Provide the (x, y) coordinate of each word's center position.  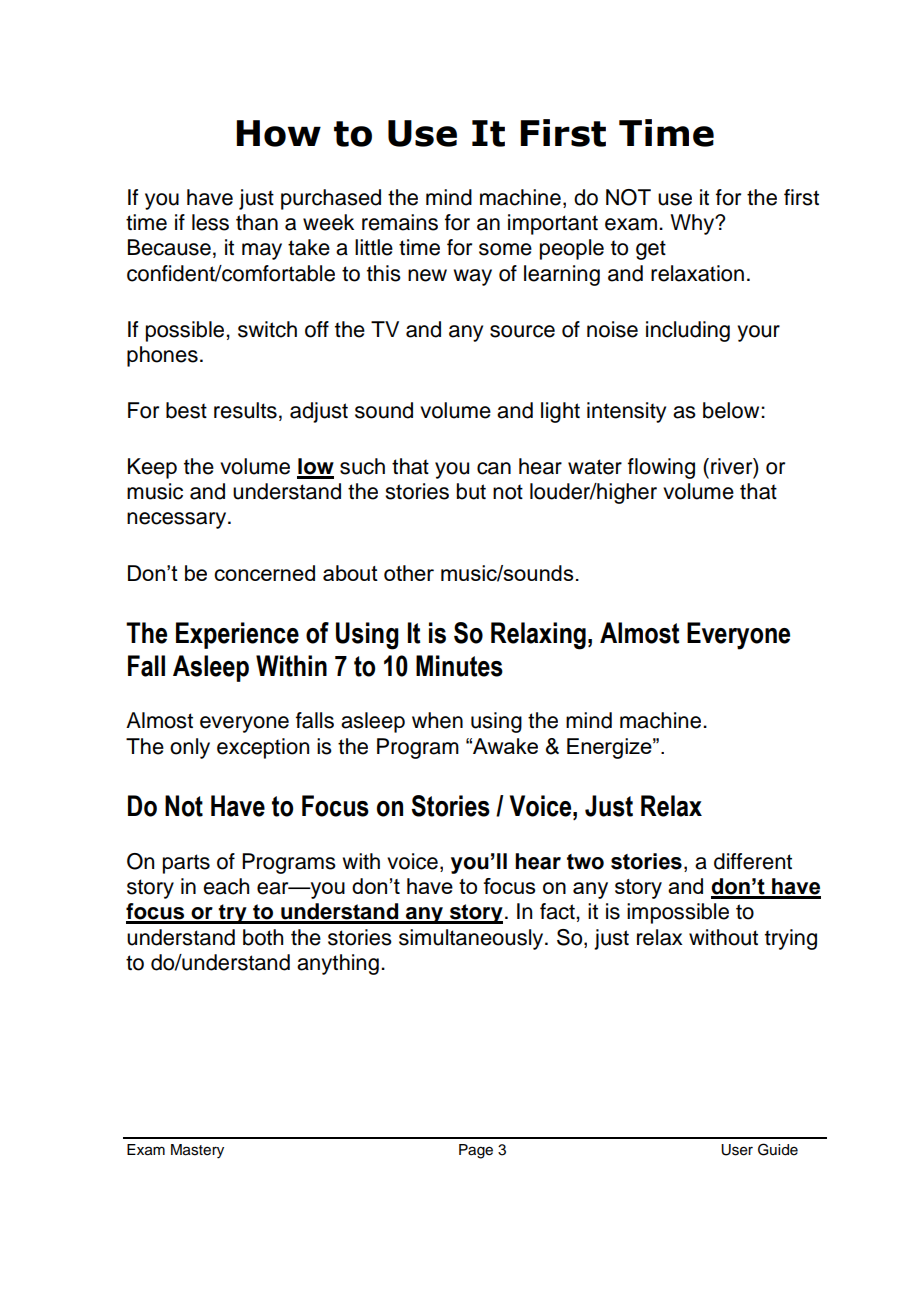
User (737, 1150)
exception (263, 748)
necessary (178, 520)
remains (400, 222)
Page (476, 1151)
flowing (661, 468)
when (437, 720)
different (753, 861)
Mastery (197, 1151)
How (278, 133)
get (651, 250)
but (471, 491)
